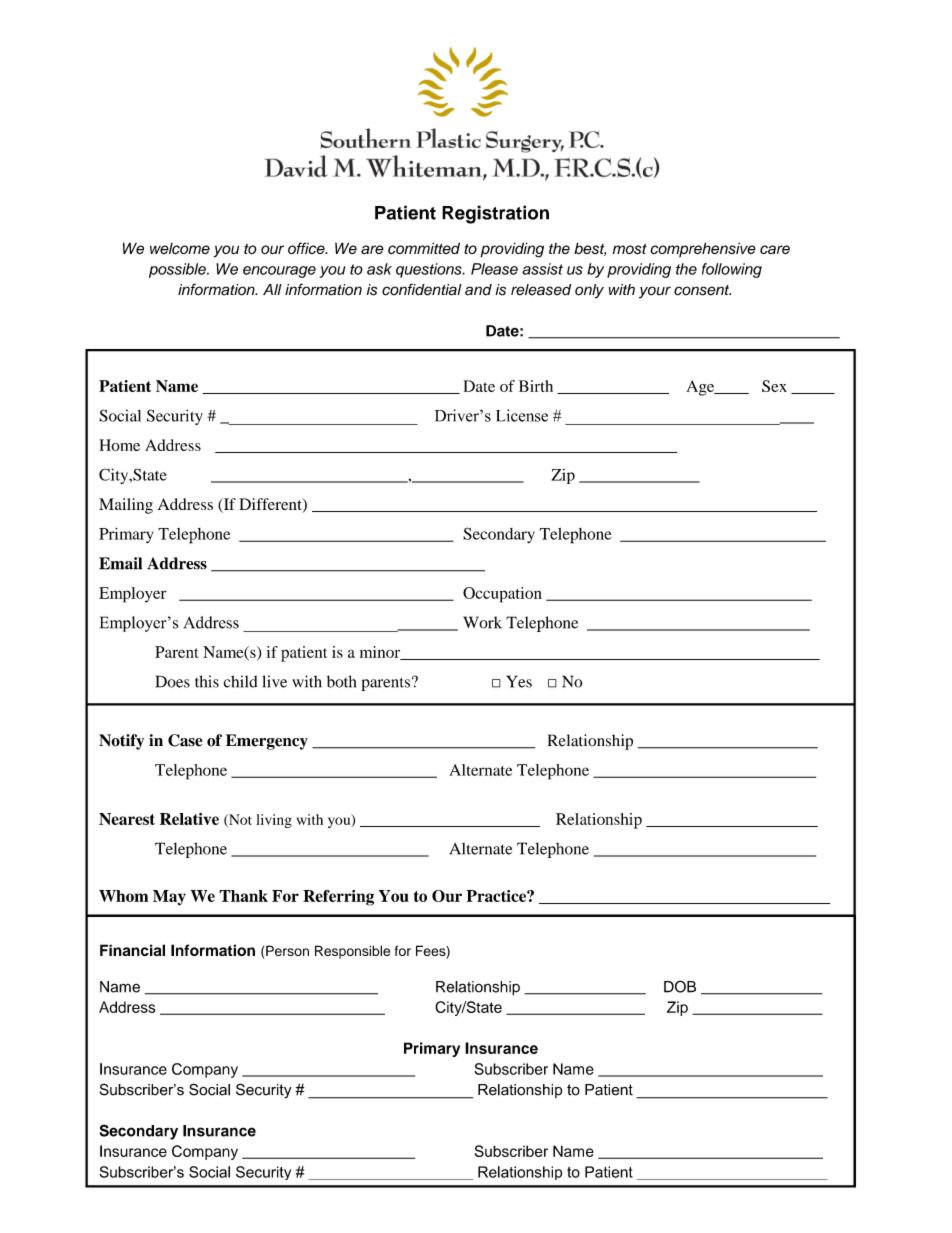 The height and width of the page is (1233, 952). I want to click on comprehensive, so click(703, 249).
